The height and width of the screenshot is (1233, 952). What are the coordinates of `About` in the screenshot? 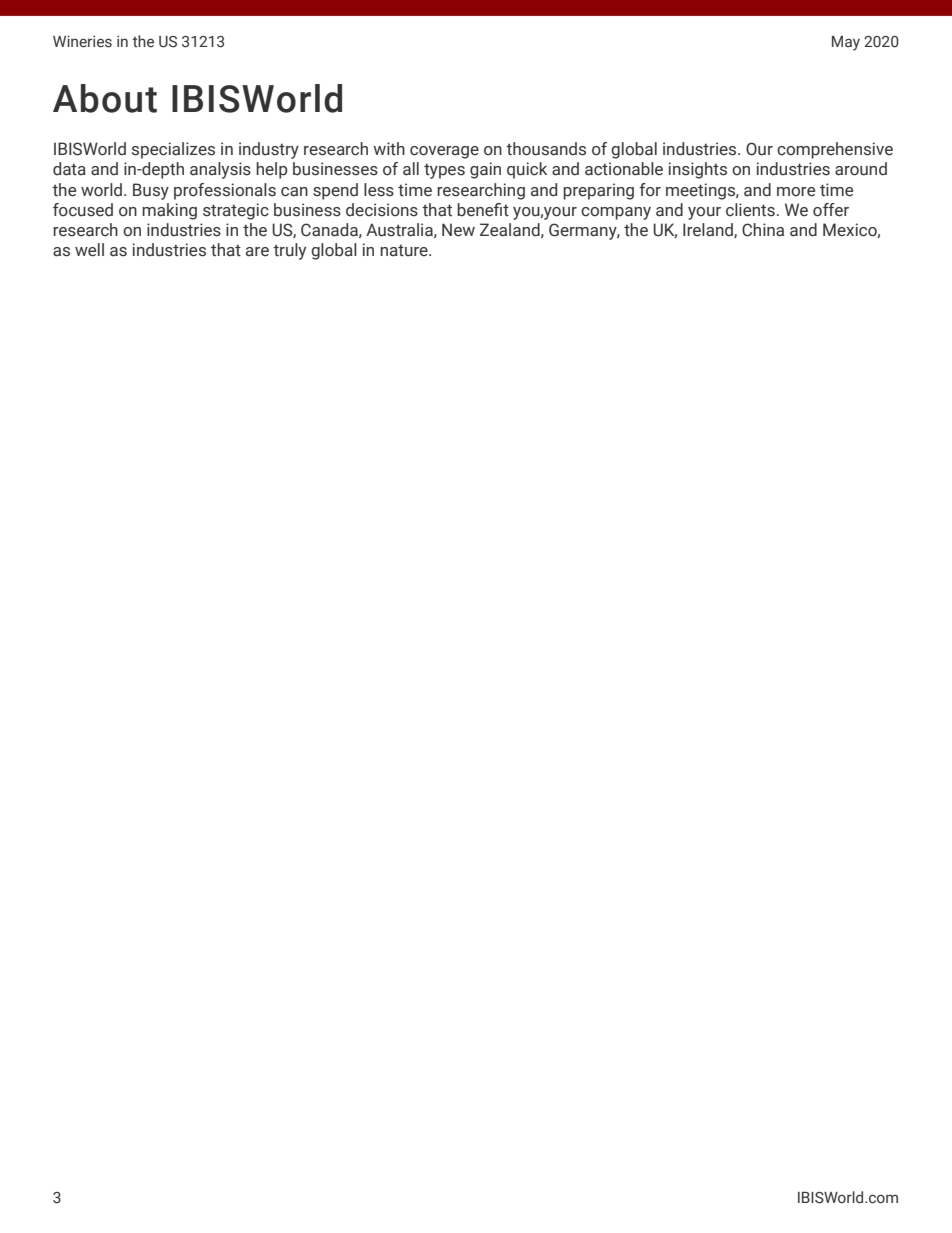 It's located at (105, 98).
